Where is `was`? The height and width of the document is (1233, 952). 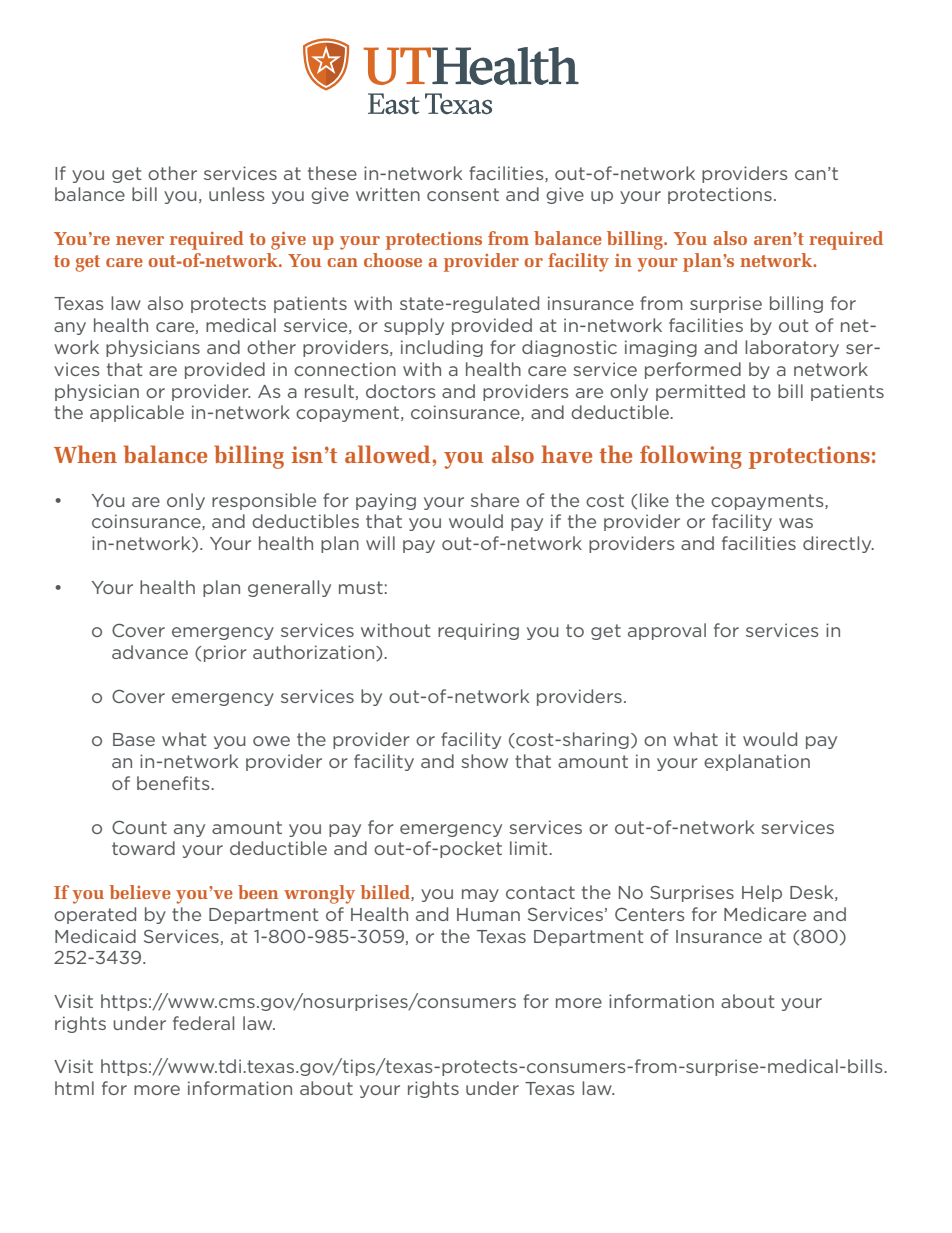
was is located at coordinates (796, 523).
